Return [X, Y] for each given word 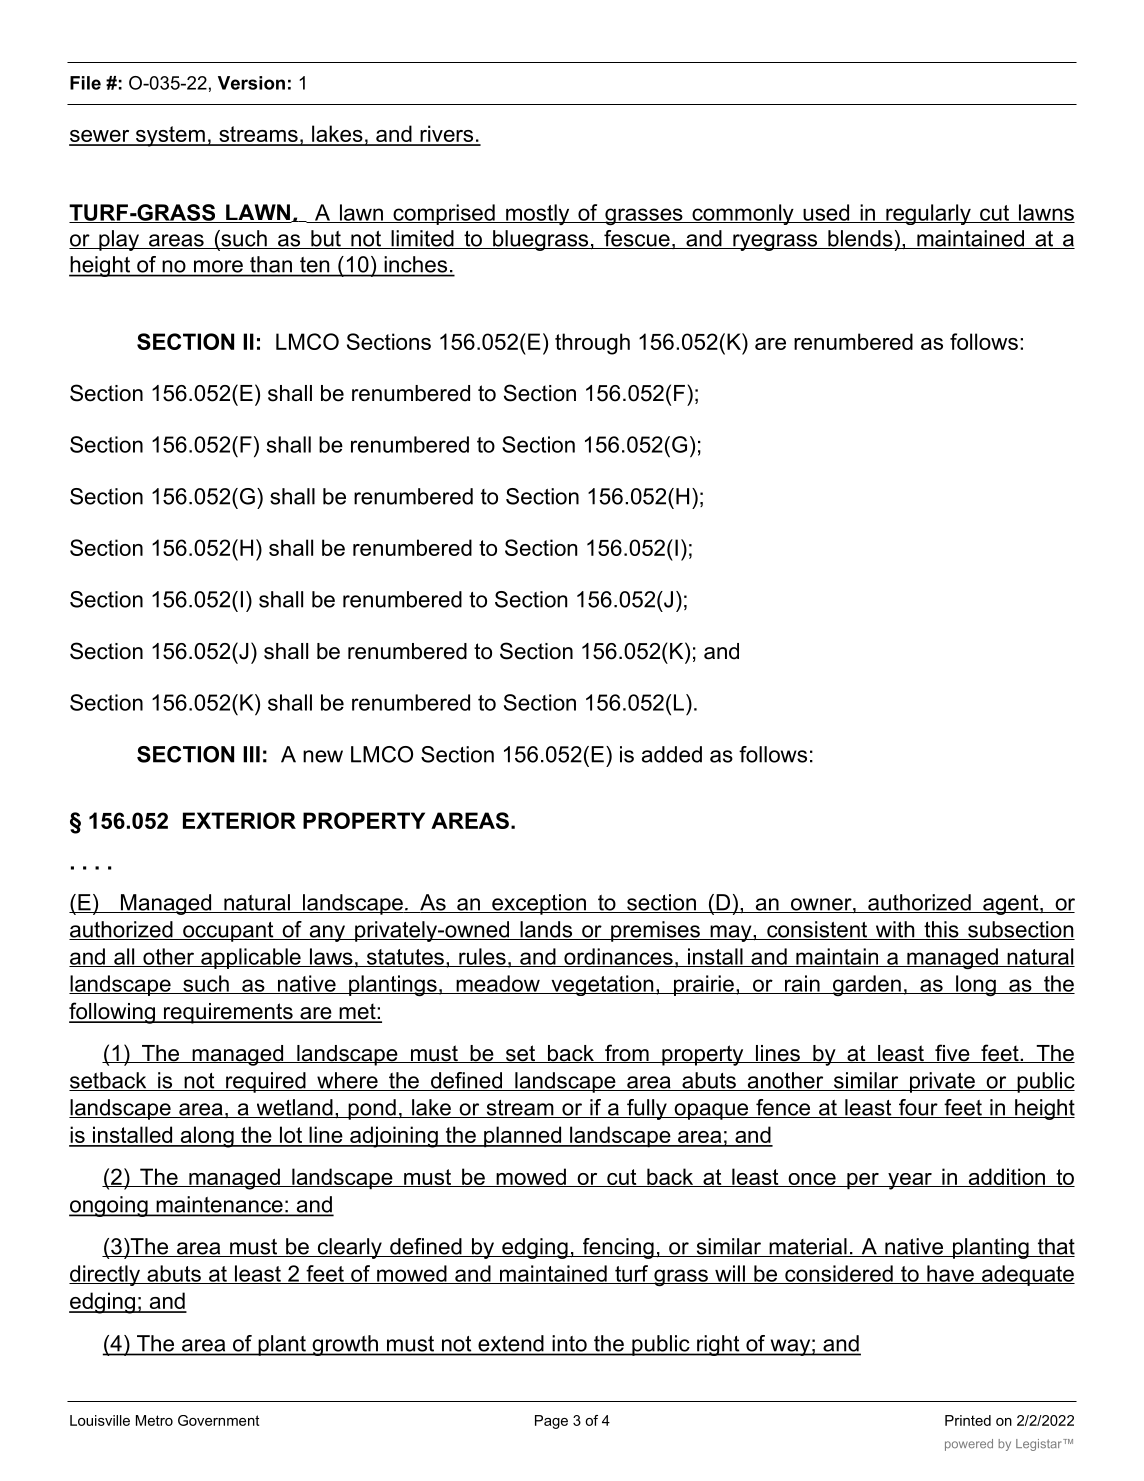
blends [860, 239]
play [119, 240]
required [266, 1082]
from [627, 1053]
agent [1011, 905]
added [672, 754]
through [592, 344]
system [170, 136]
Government [218, 1420]
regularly [928, 214]
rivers [447, 135]
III [251, 754]
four [918, 1108]
